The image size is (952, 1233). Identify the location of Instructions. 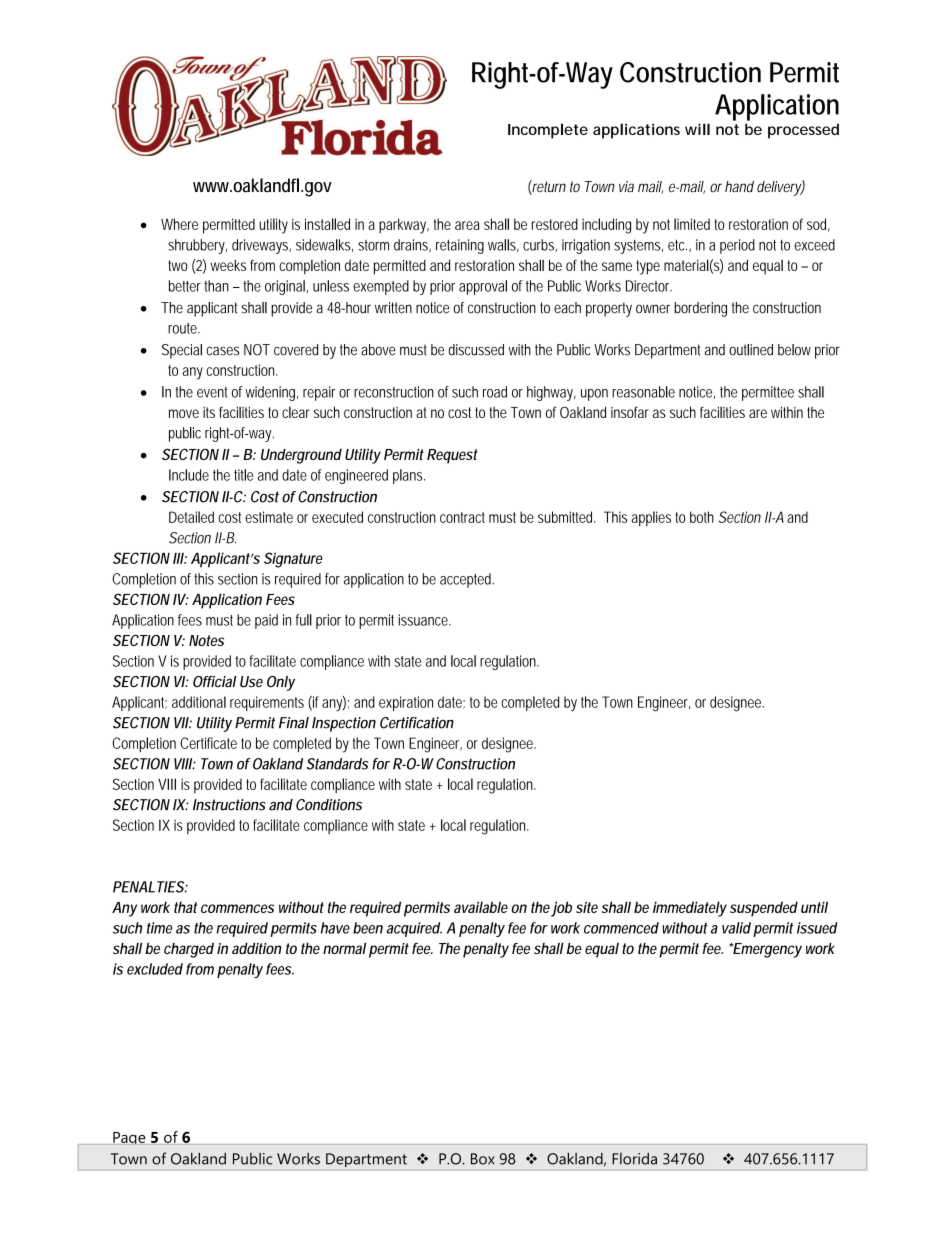
(229, 805).
